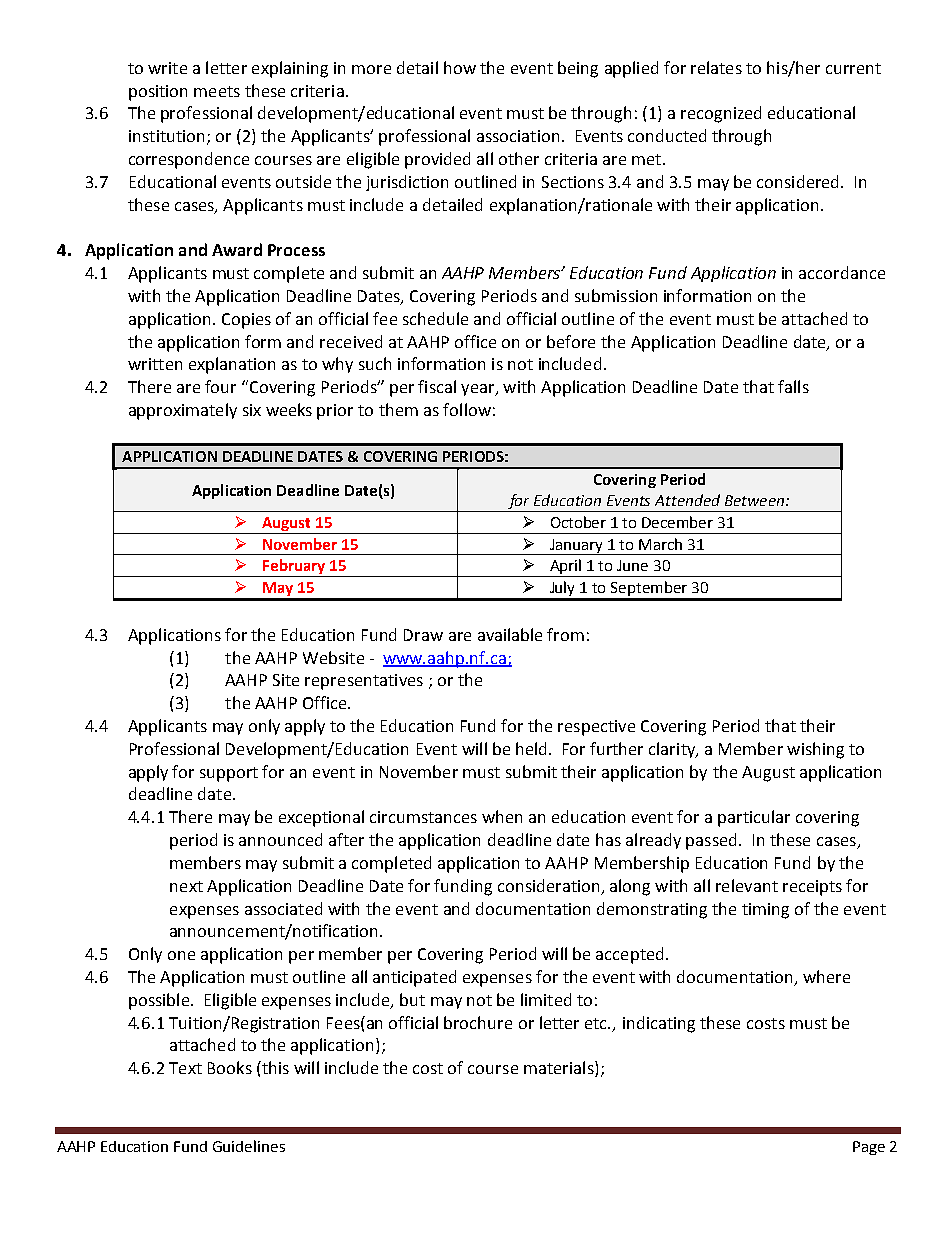 The width and height of the screenshot is (952, 1233). What do you see at coordinates (510, 634) in the screenshot?
I see `available` at bounding box center [510, 634].
